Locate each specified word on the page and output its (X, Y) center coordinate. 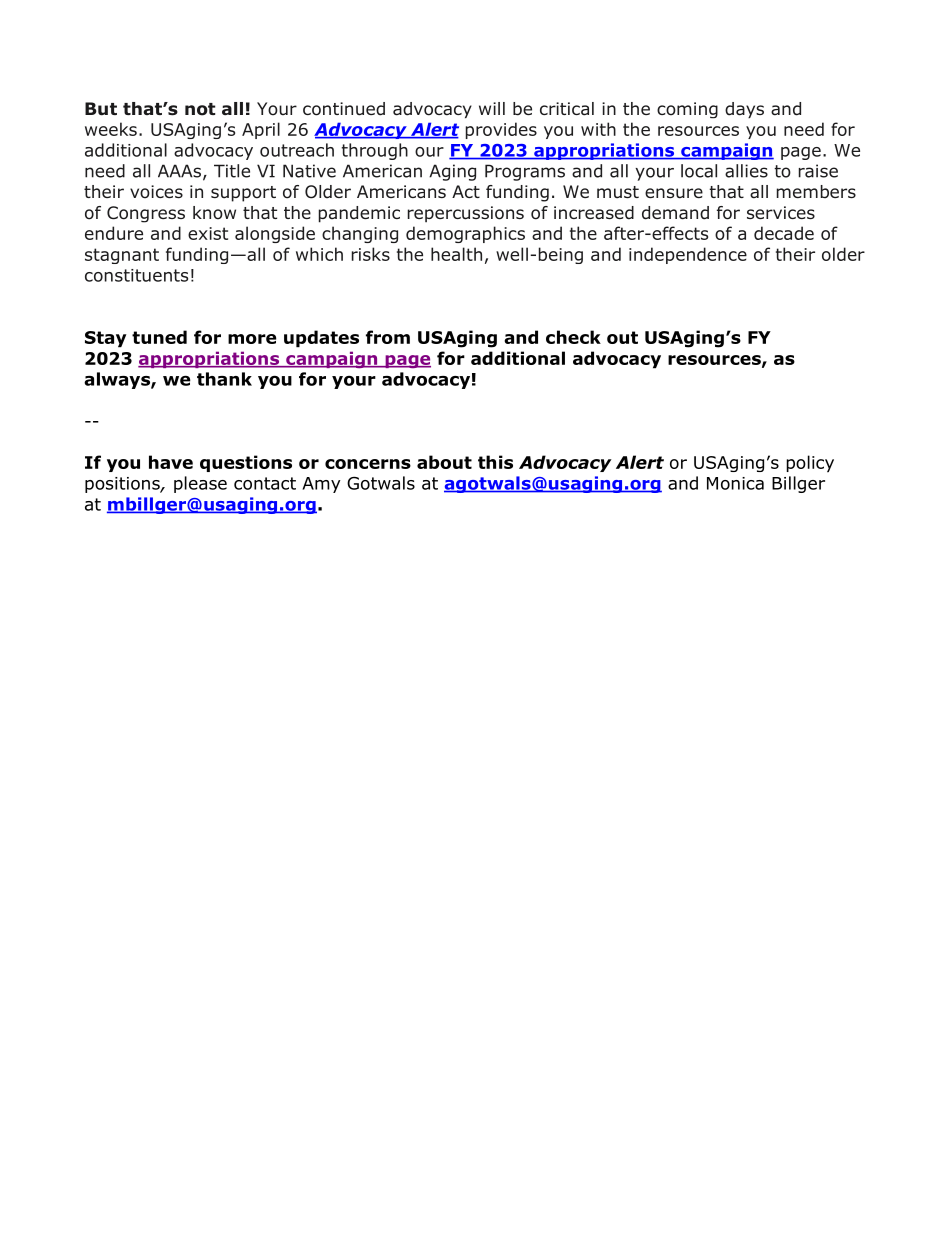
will (492, 108)
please (200, 484)
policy (810, 464)
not (200, 109)
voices (156, 192)
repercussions (466, 214)
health (456, 254)
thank (224, 379)
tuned (159, 337)
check (573, 337)
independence (688, 255)
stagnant (122, 256)
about (444, 462)
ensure (674, 193)
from (388, 337)
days (744, 110)
